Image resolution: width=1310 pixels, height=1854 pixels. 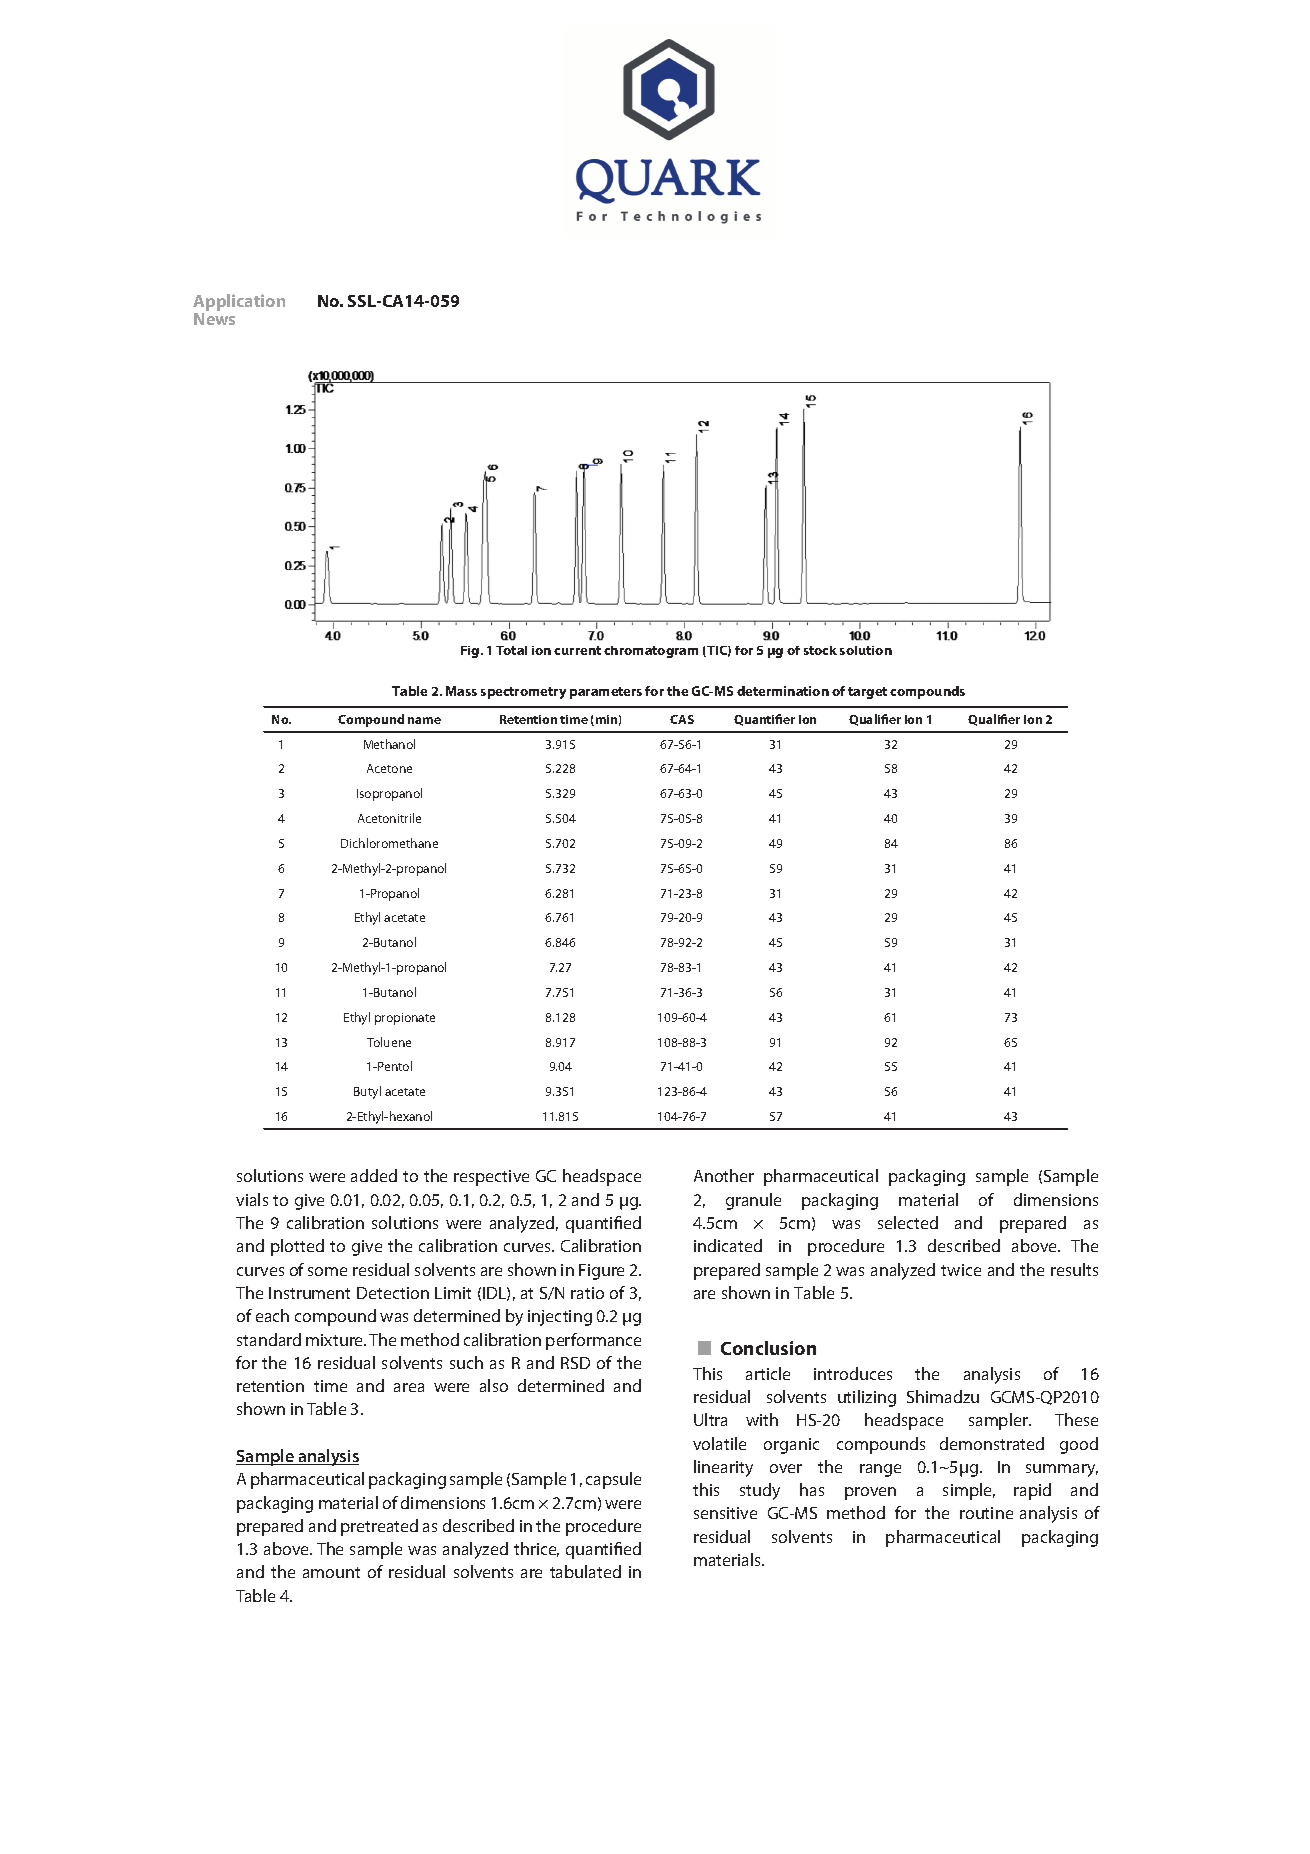 I want to click on chromatogram, so click(x=651, y=652).
